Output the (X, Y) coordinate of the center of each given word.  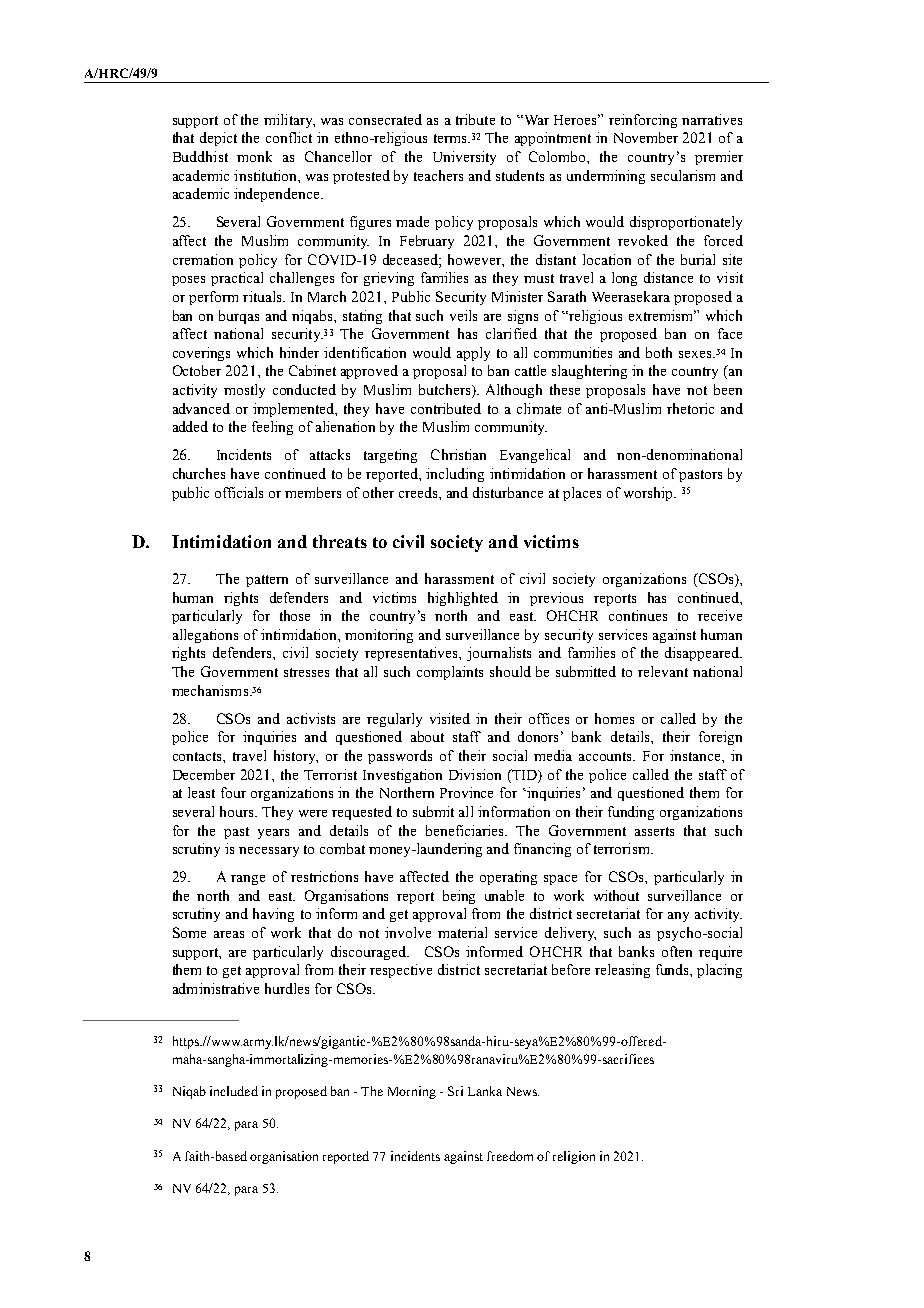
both (659, 352)
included (234, 1091)
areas (229, 934)
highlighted (463, 599)
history (296, 757)
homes (614, 718)
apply (473, 354)
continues (638, 615)
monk (254, 156)
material (462, 932)
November (646, 137)
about (427, 736)
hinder (299, 352)
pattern (267, 581)
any (678, 917)
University (464, 158)
